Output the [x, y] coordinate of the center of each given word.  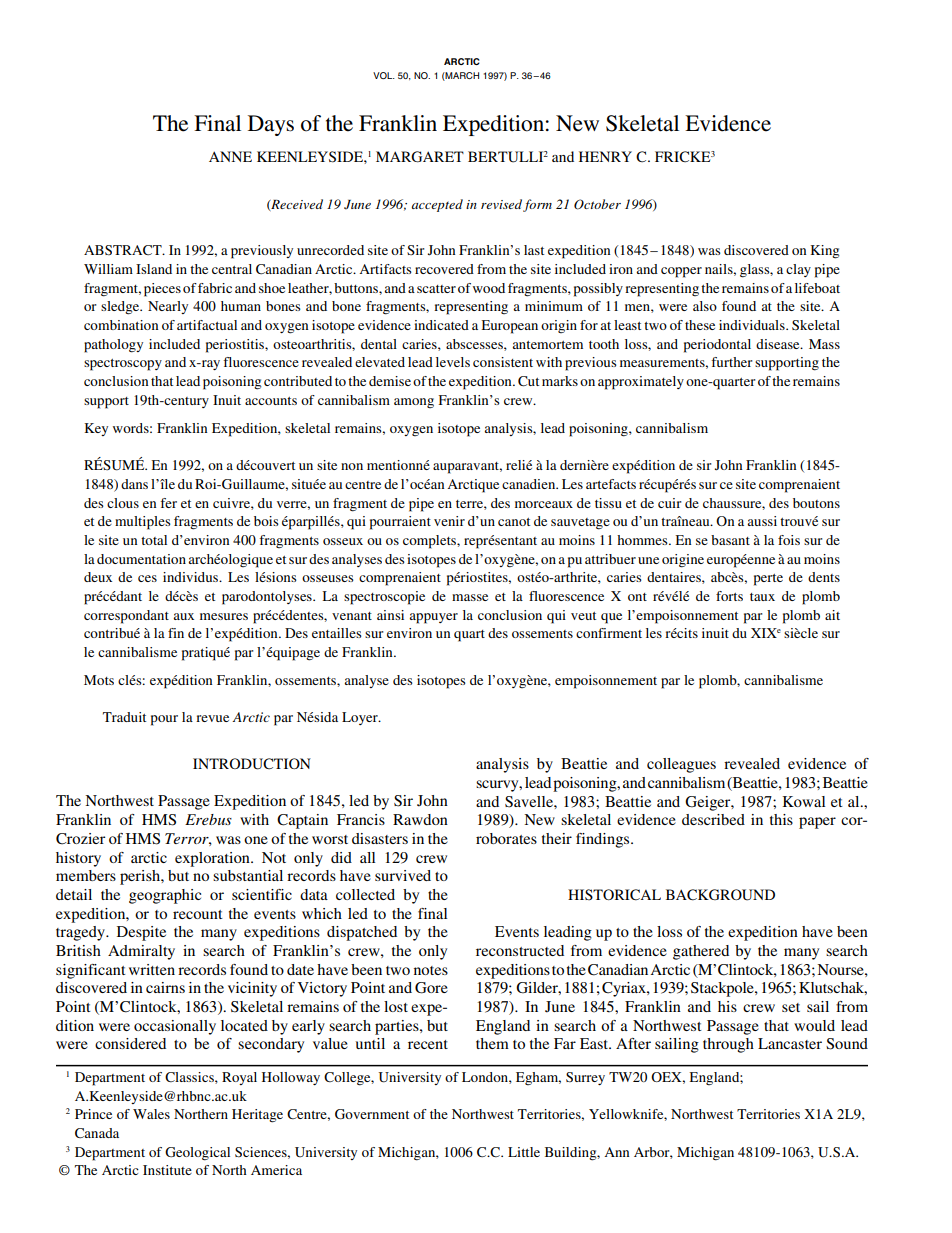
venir [449, 521]
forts [729, 596]
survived [403, 875]
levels [453, 362]
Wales [151, 1114]
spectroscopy [123, 365]
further [732, 362]
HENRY [605, 156]
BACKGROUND [720, 895]
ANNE [230, 156]
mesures [224, 616]
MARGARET [420, 157]
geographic [165, 896]
